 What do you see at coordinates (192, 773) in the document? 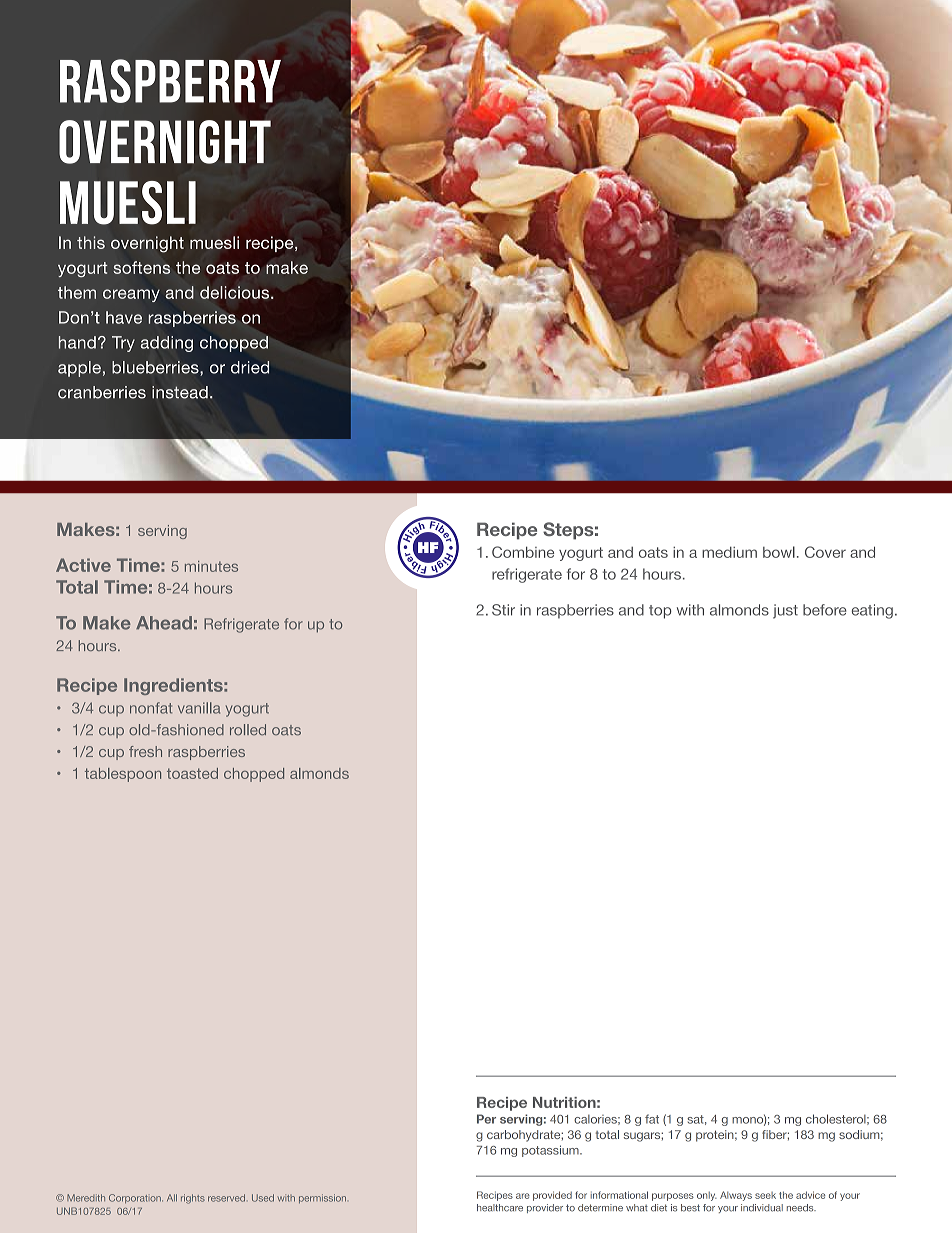
I see `toasted` at bounding box center [192, 773].
